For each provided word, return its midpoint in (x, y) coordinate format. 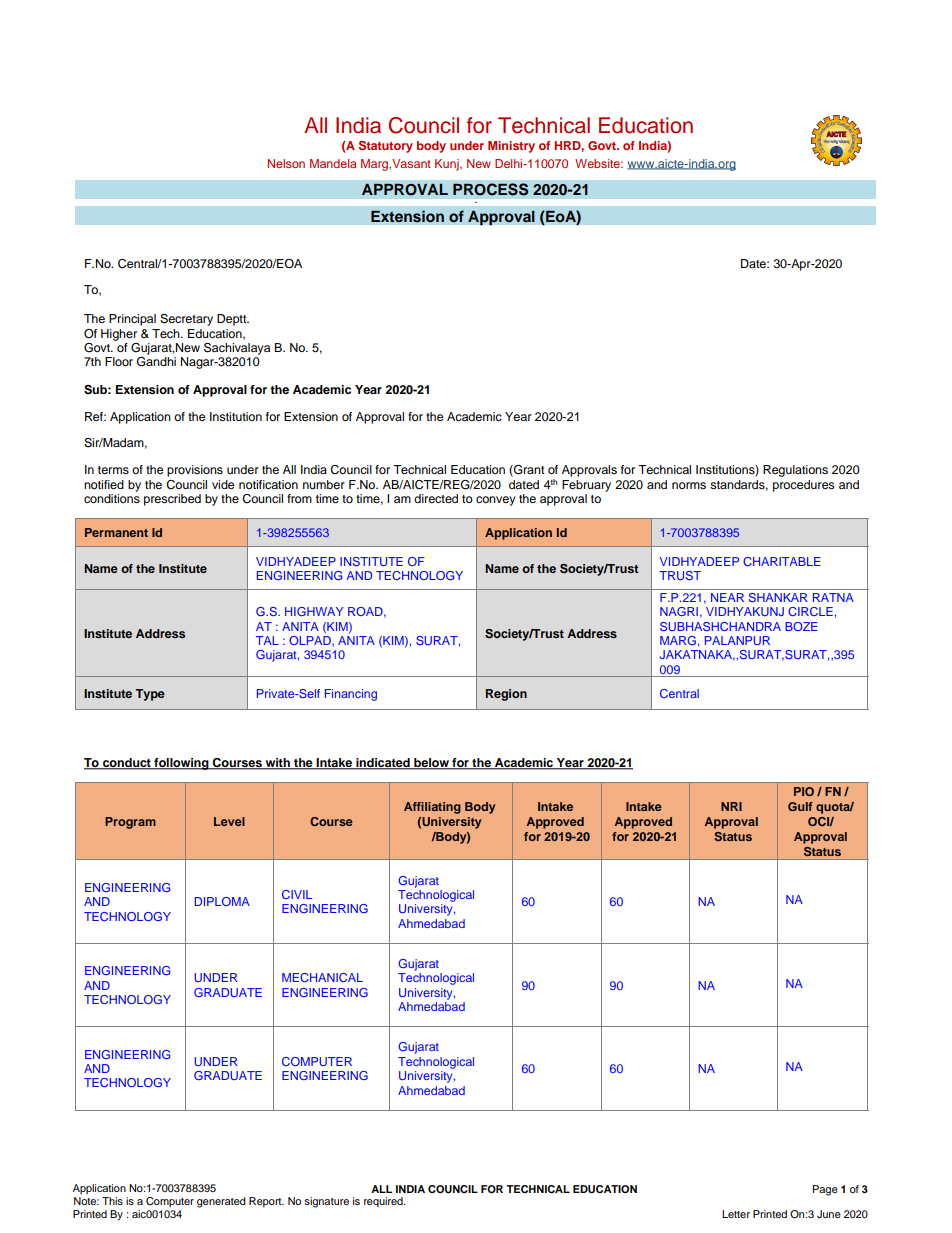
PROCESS (491, 189)
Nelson (286, 163)
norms (689, 485)
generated (221, 1202)
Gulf (800, 806)
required (384, 1202)
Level (229, 821)
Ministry (511, 147)
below (431, 764)
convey (496, 501)
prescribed (172, 500)
